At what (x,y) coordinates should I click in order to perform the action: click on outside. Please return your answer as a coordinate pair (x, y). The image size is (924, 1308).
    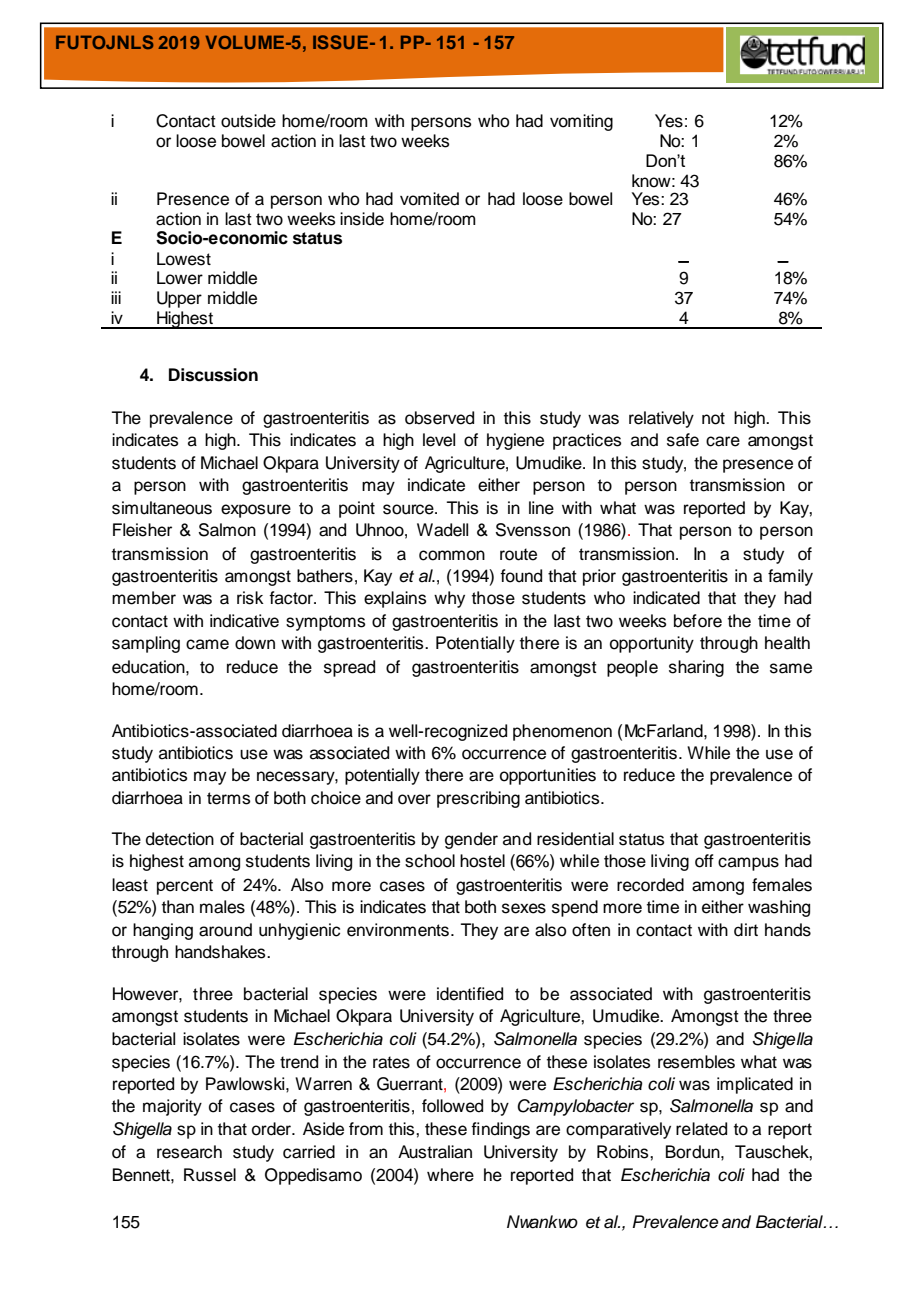
    Looking at the image, I should click on (248, 121).
